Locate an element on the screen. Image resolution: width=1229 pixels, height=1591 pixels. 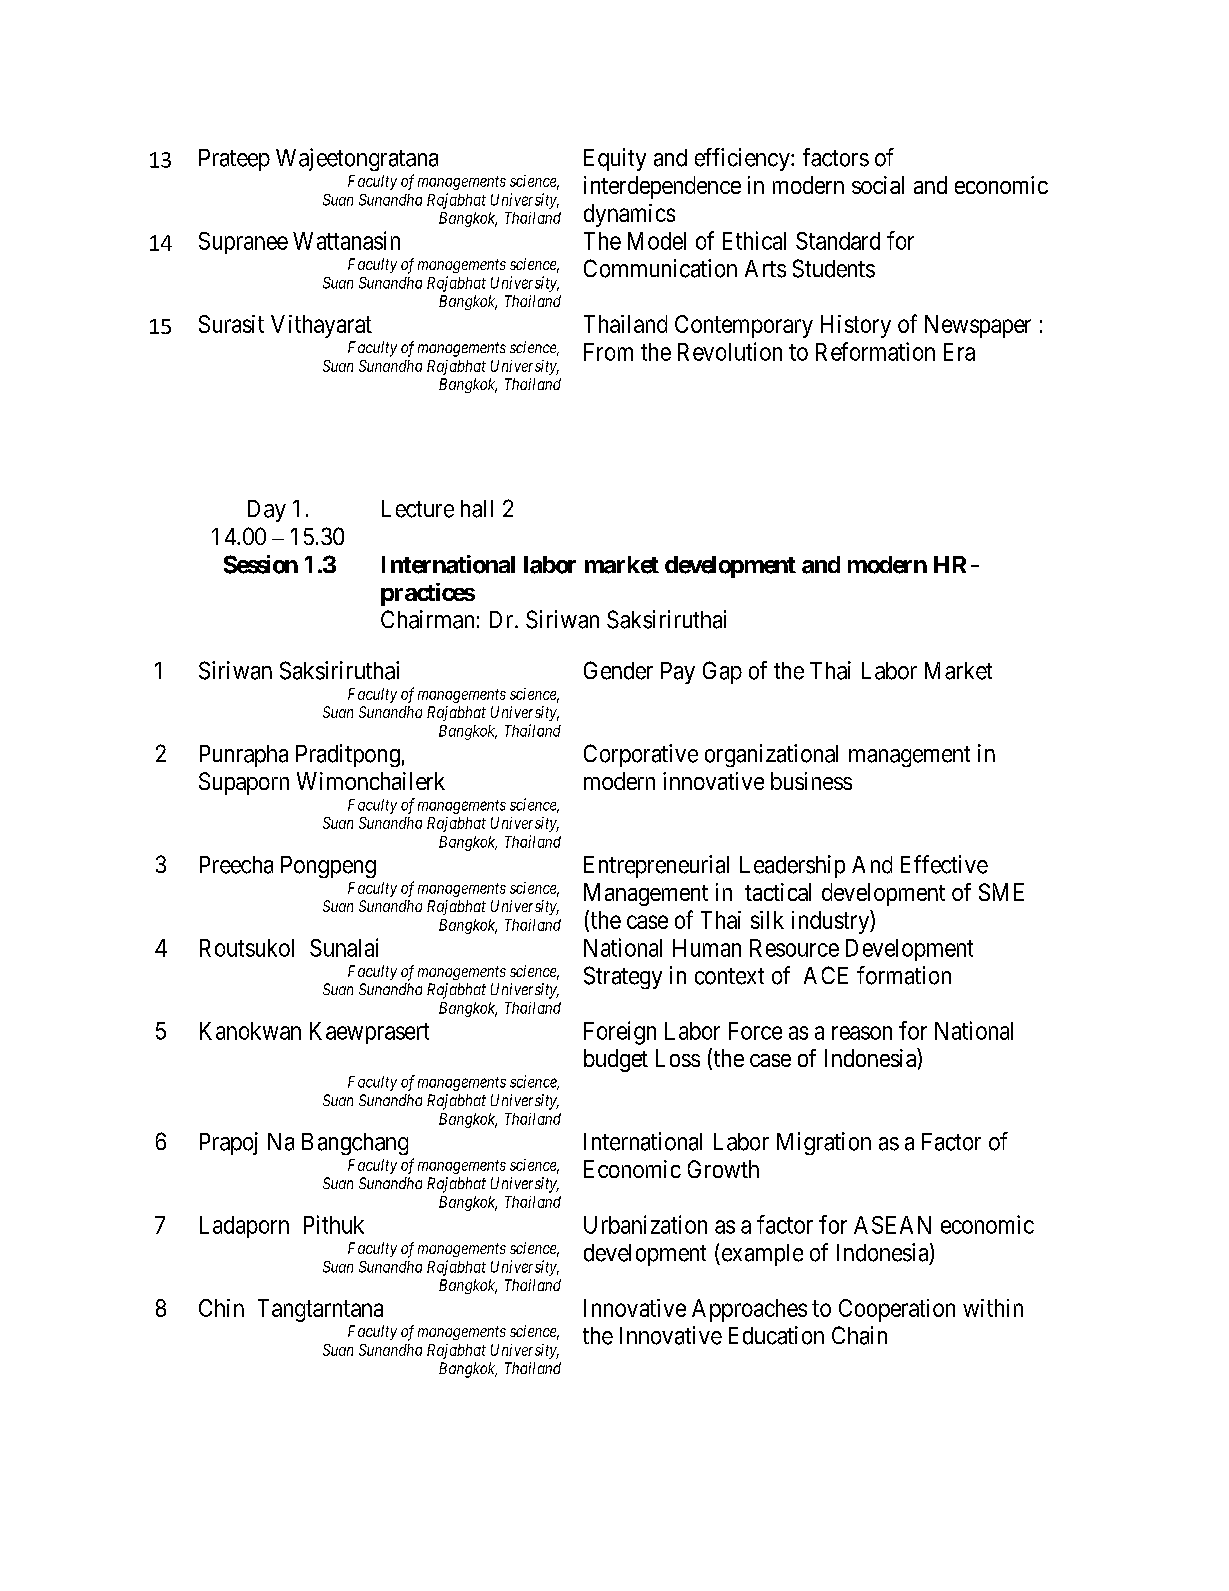
History is located at coordinates (856, 326).
